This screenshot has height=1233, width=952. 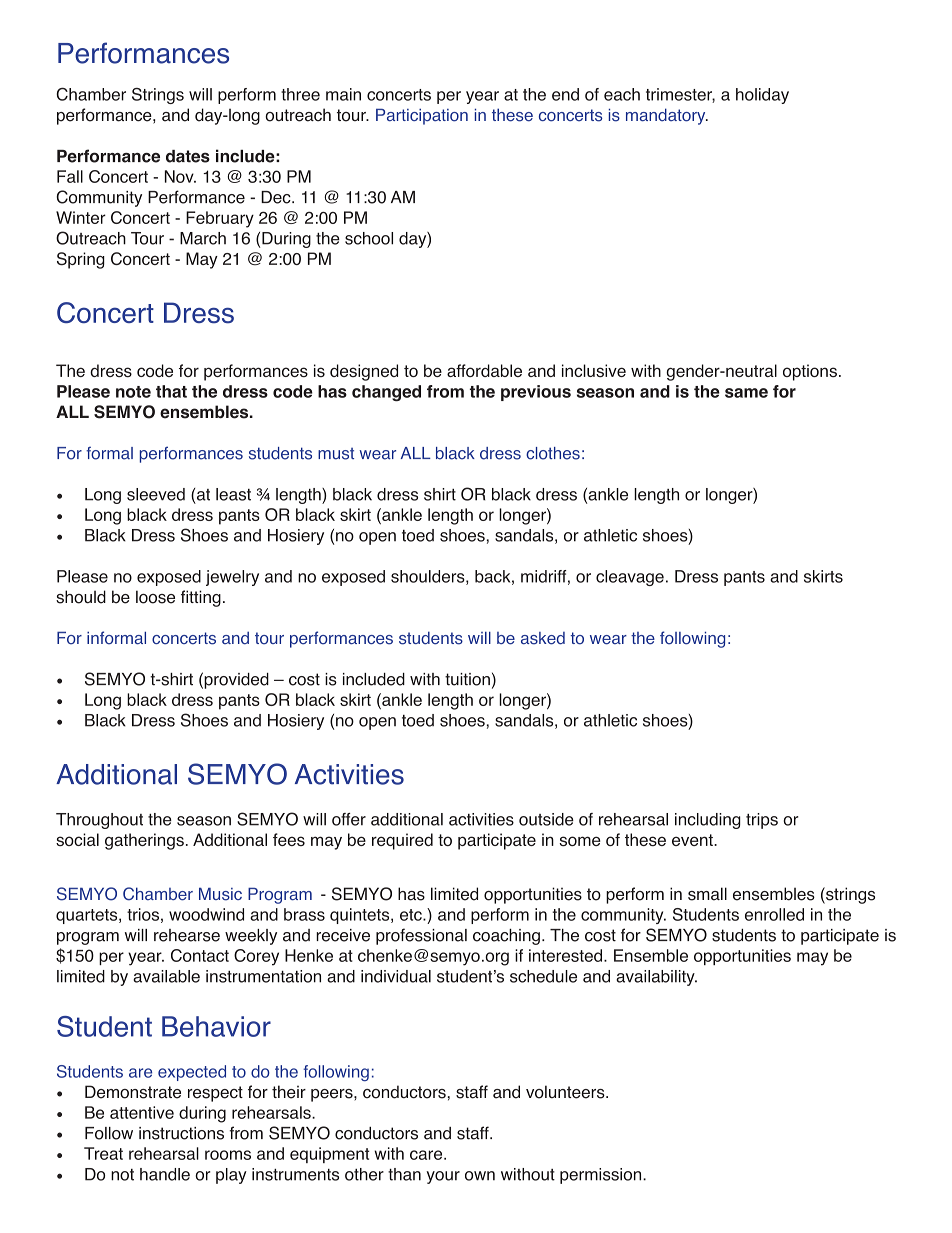 What do you see at coordinates (467, 679) in the screenshot?
I see `tuition` at bounding box center [467, 679].
